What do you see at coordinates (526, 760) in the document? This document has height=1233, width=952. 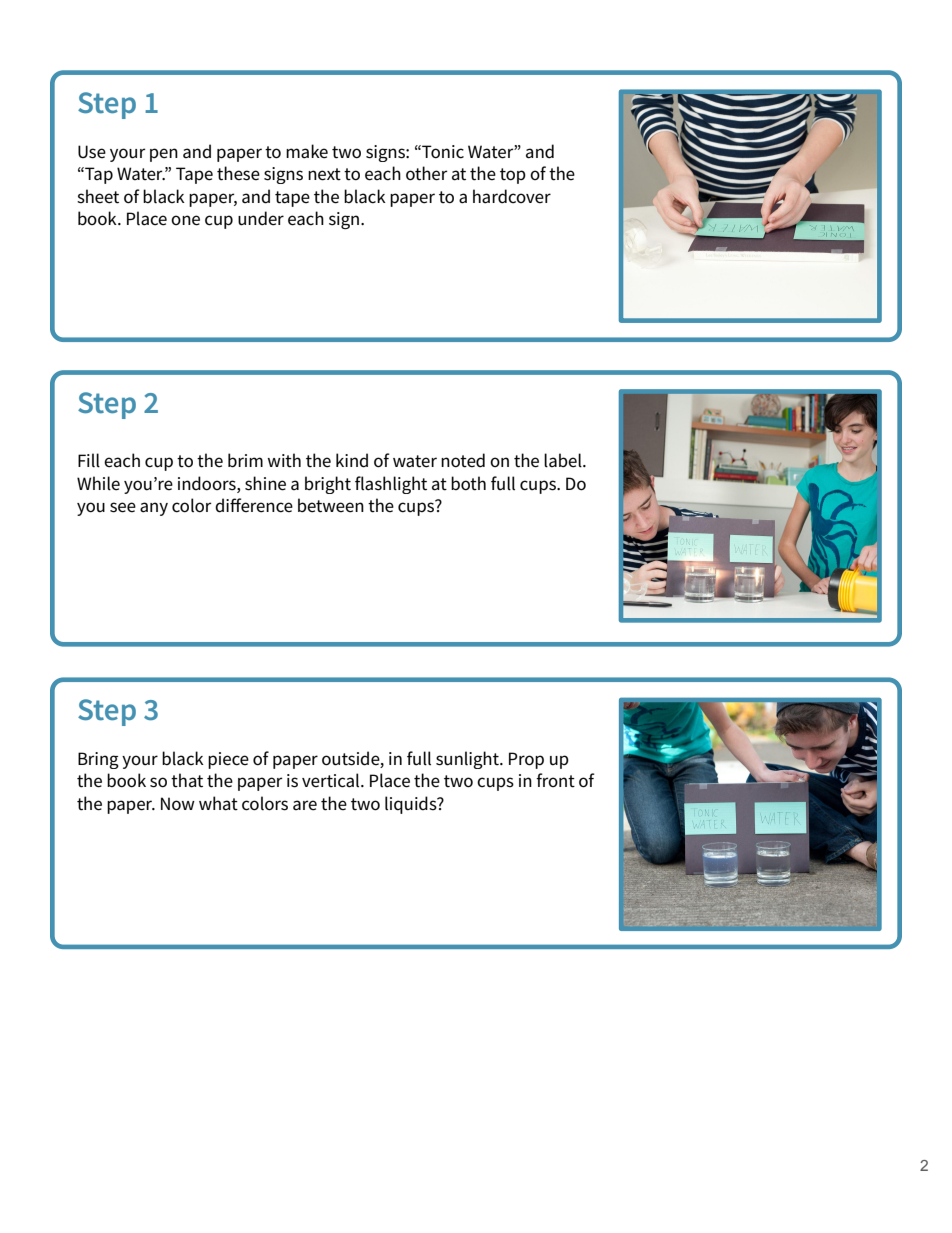 I see `Prop` at bounding box center [526, 760].
